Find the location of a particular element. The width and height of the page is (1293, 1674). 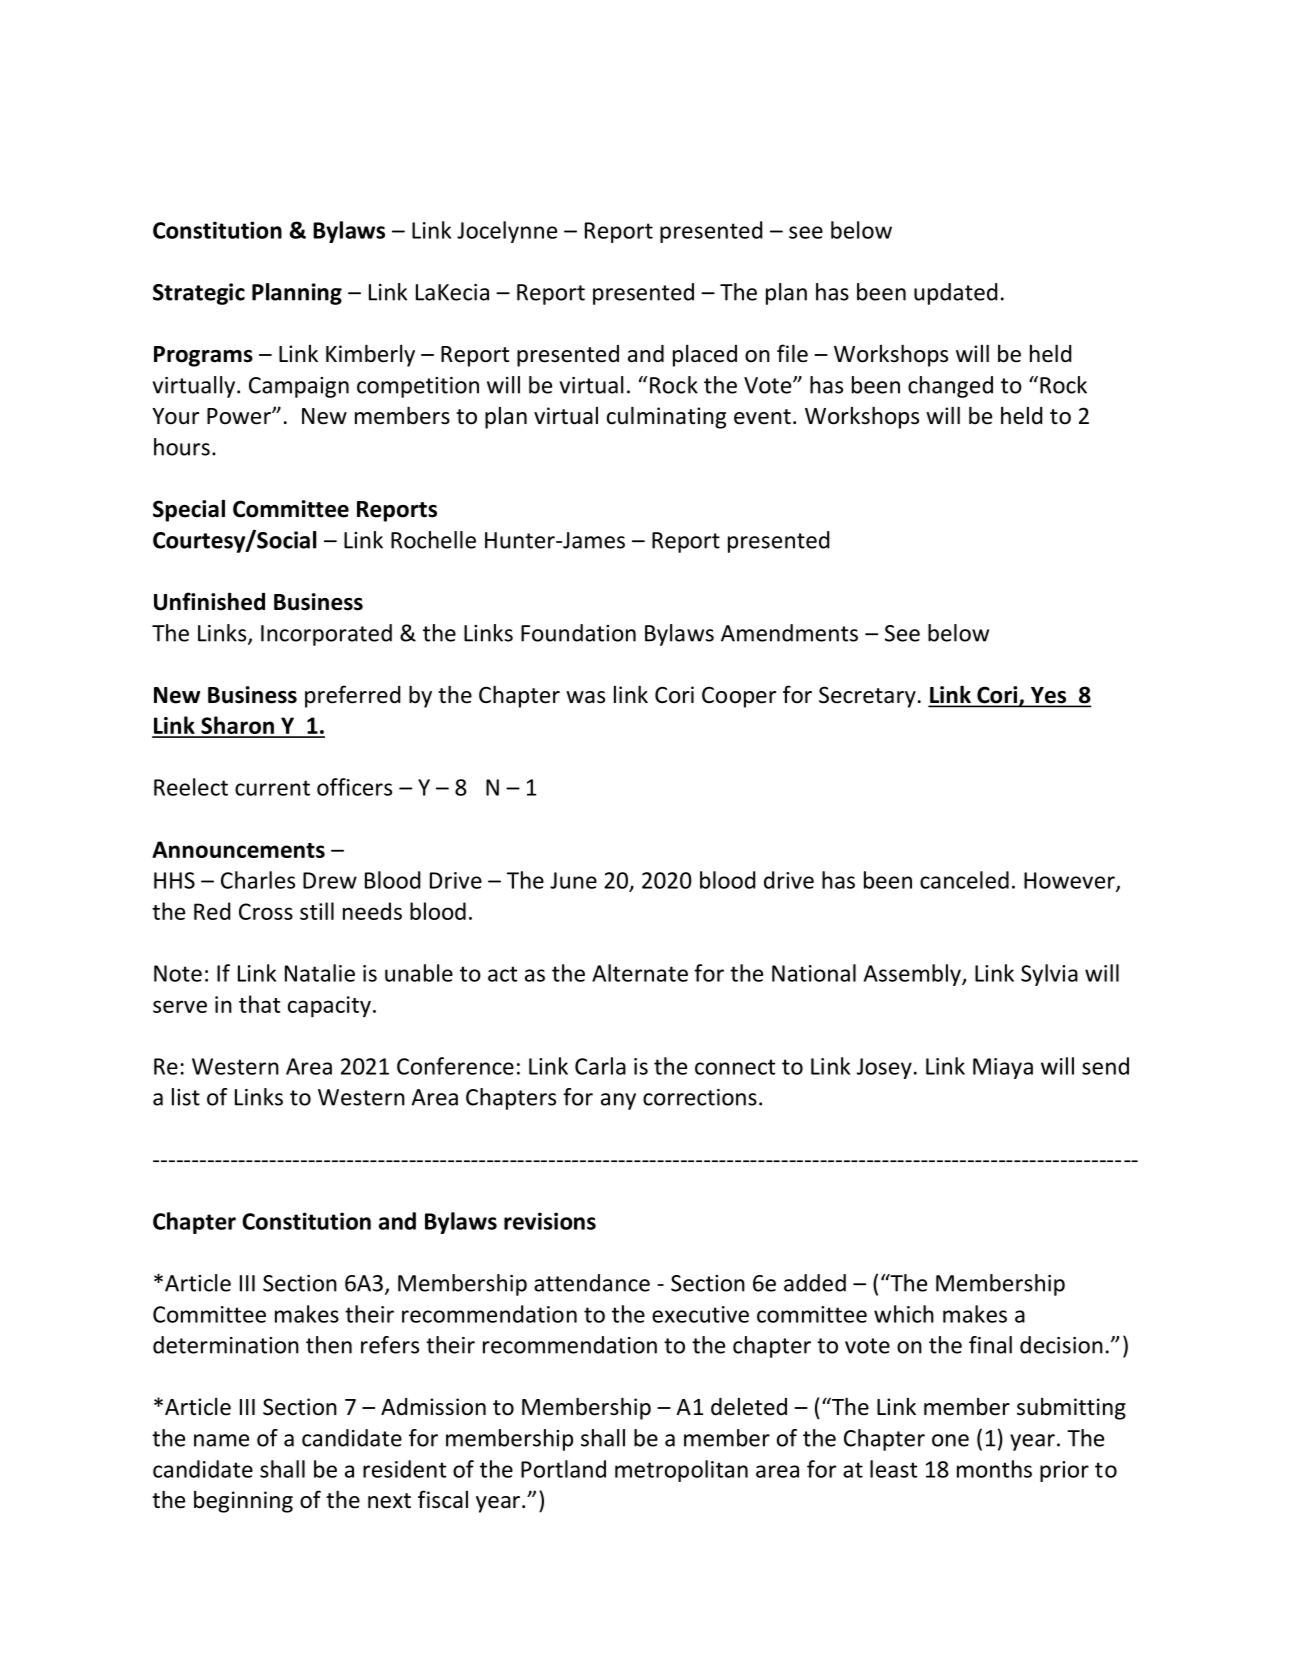

updated is located at coordinates (955, 294).
